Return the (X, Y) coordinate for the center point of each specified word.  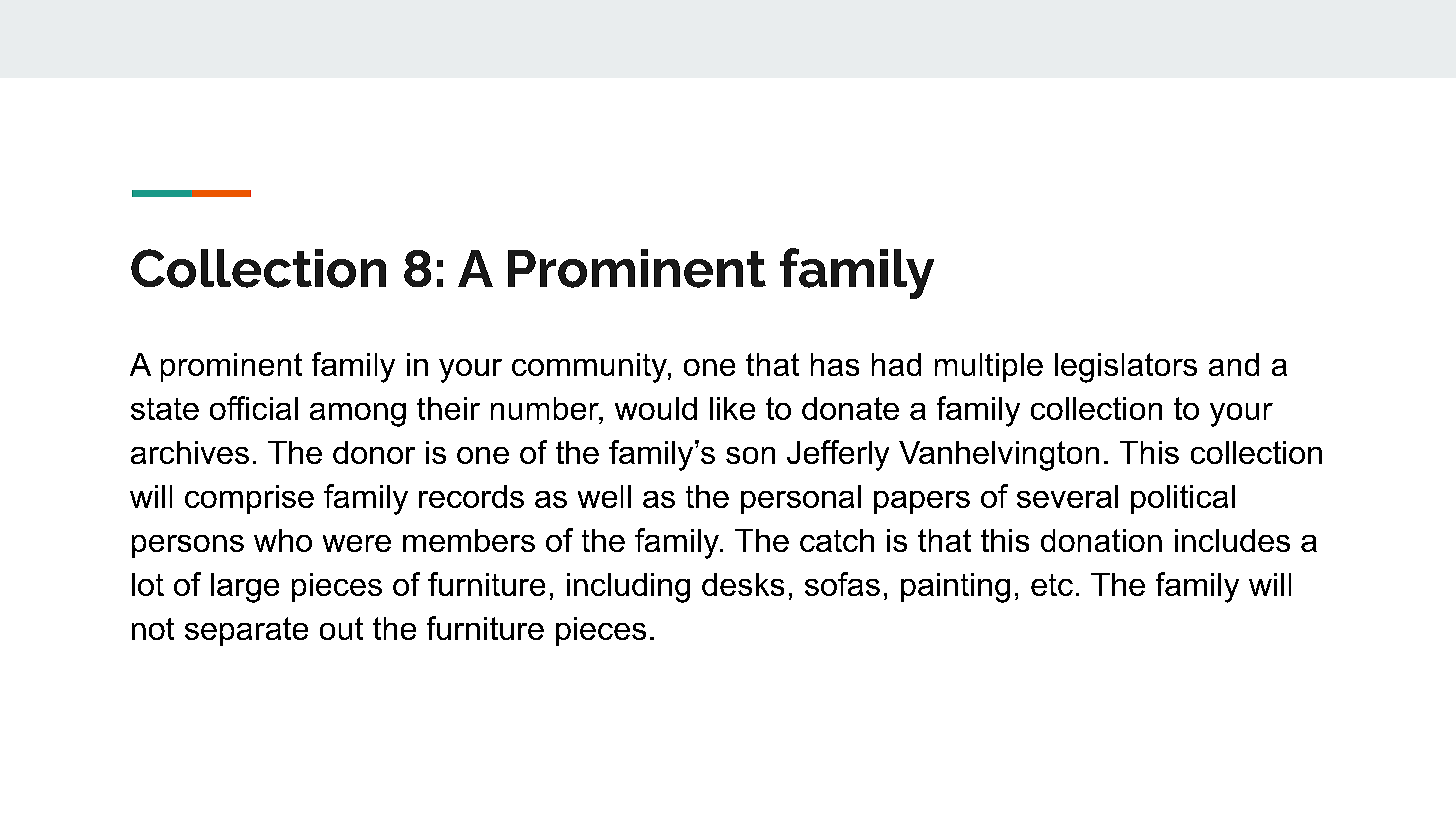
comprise (249, 499)
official (254, 408)
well (604, 496)
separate (246, 631)
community (590, 368)
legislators (1126, 368)
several (1067, 496)
